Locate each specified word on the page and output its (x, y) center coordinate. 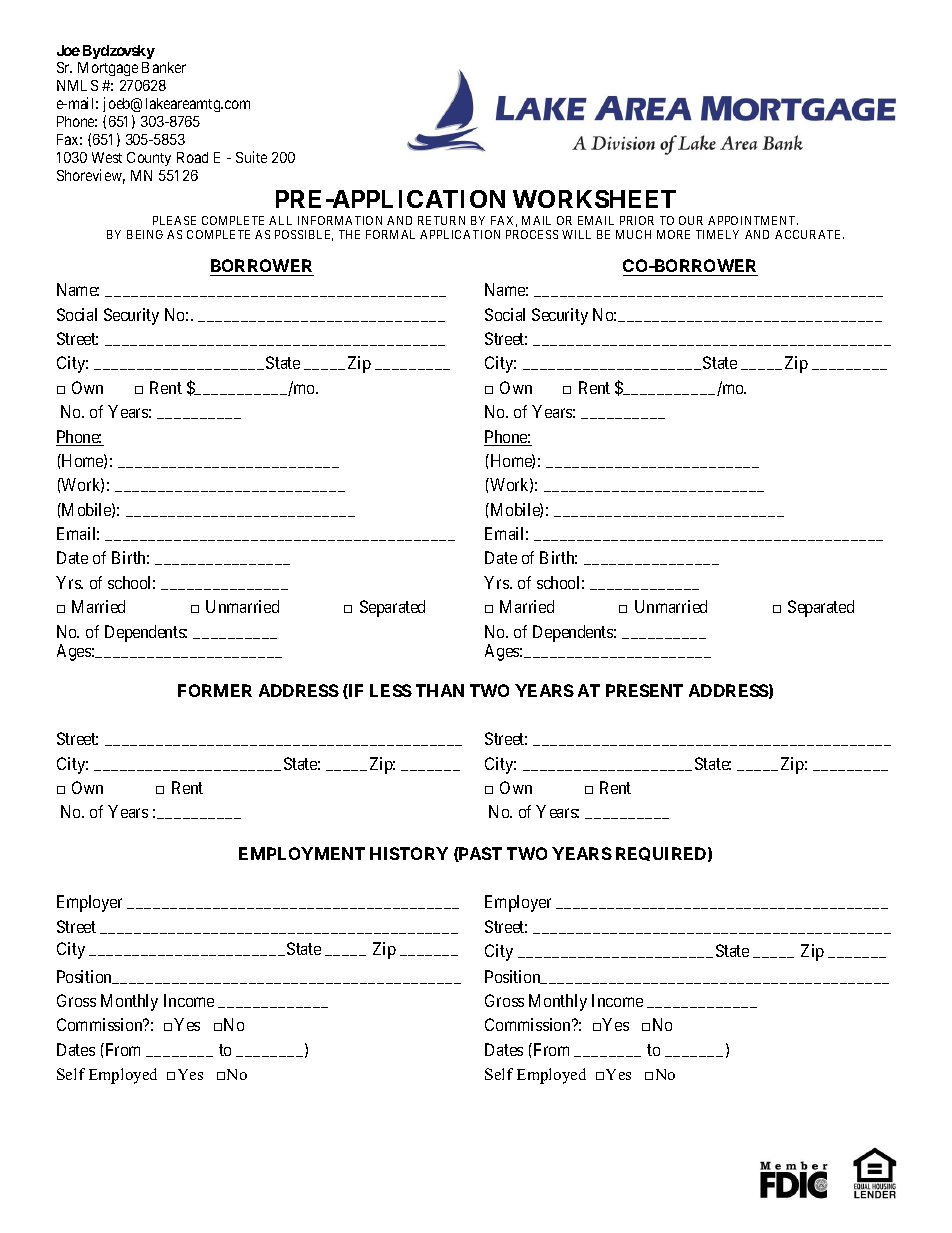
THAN (440, 690)
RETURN (441, 220)
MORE (673, 234)
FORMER (215, 690)
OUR (691, 220)
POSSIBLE (304, 235)
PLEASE (174, 220)
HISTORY (409, 853)
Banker (164, 67)
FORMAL (390, 234)
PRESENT (644, 690)
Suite (251, 157)
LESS (391, 690)
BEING (145, 234)
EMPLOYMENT (302, 853)
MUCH (633, 234)
